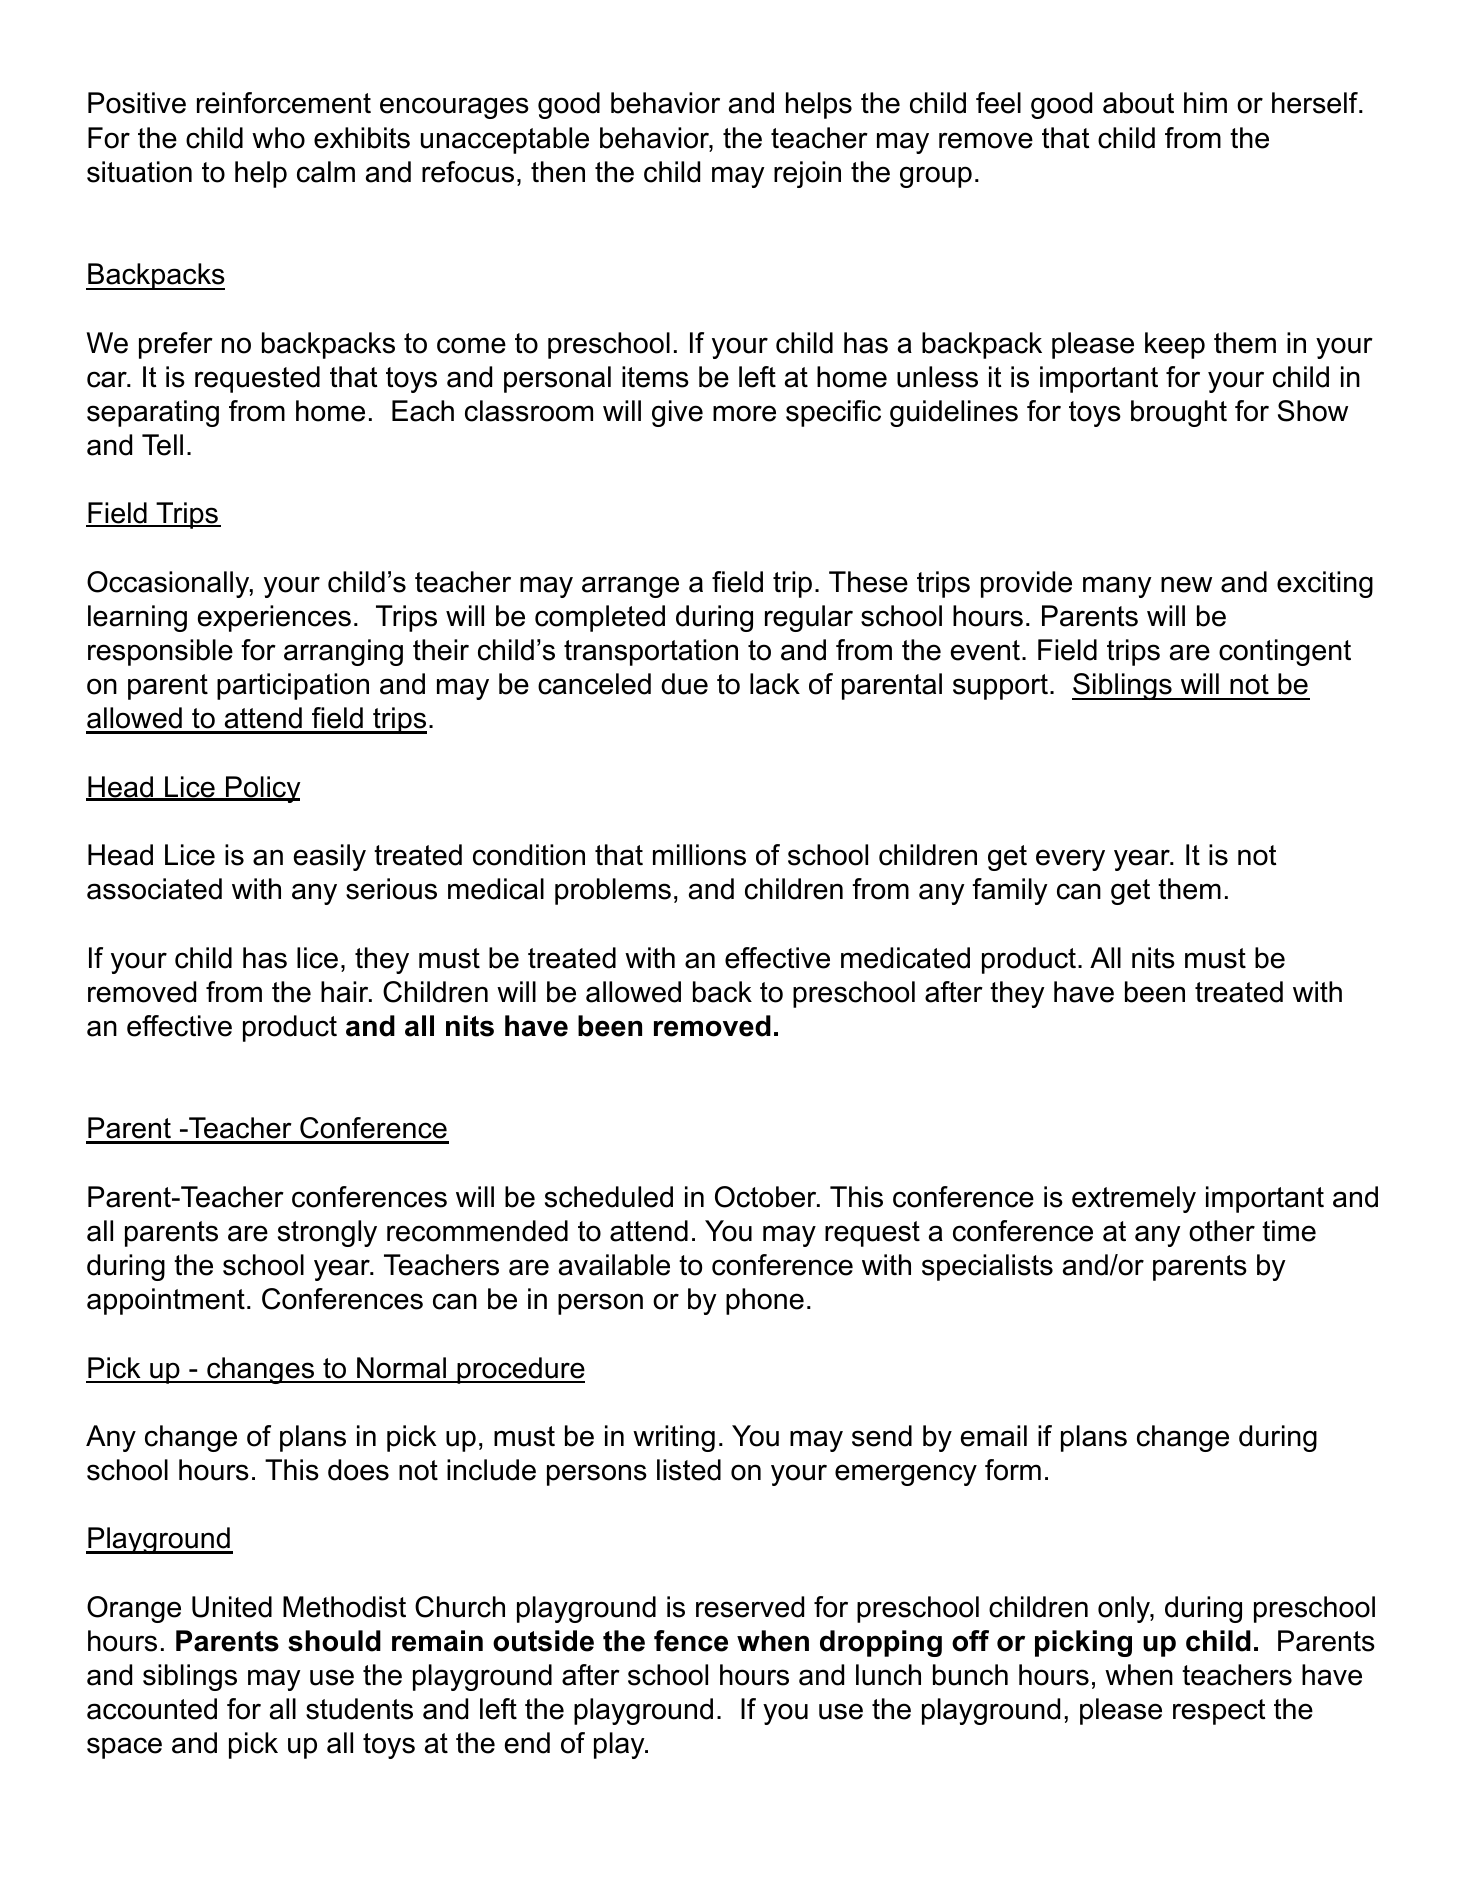 The image size is (1468, 1899). What do you see at coordinates (691, 1641) in the screenshot?
I see `fence` at bounding box center [691, 1641].
